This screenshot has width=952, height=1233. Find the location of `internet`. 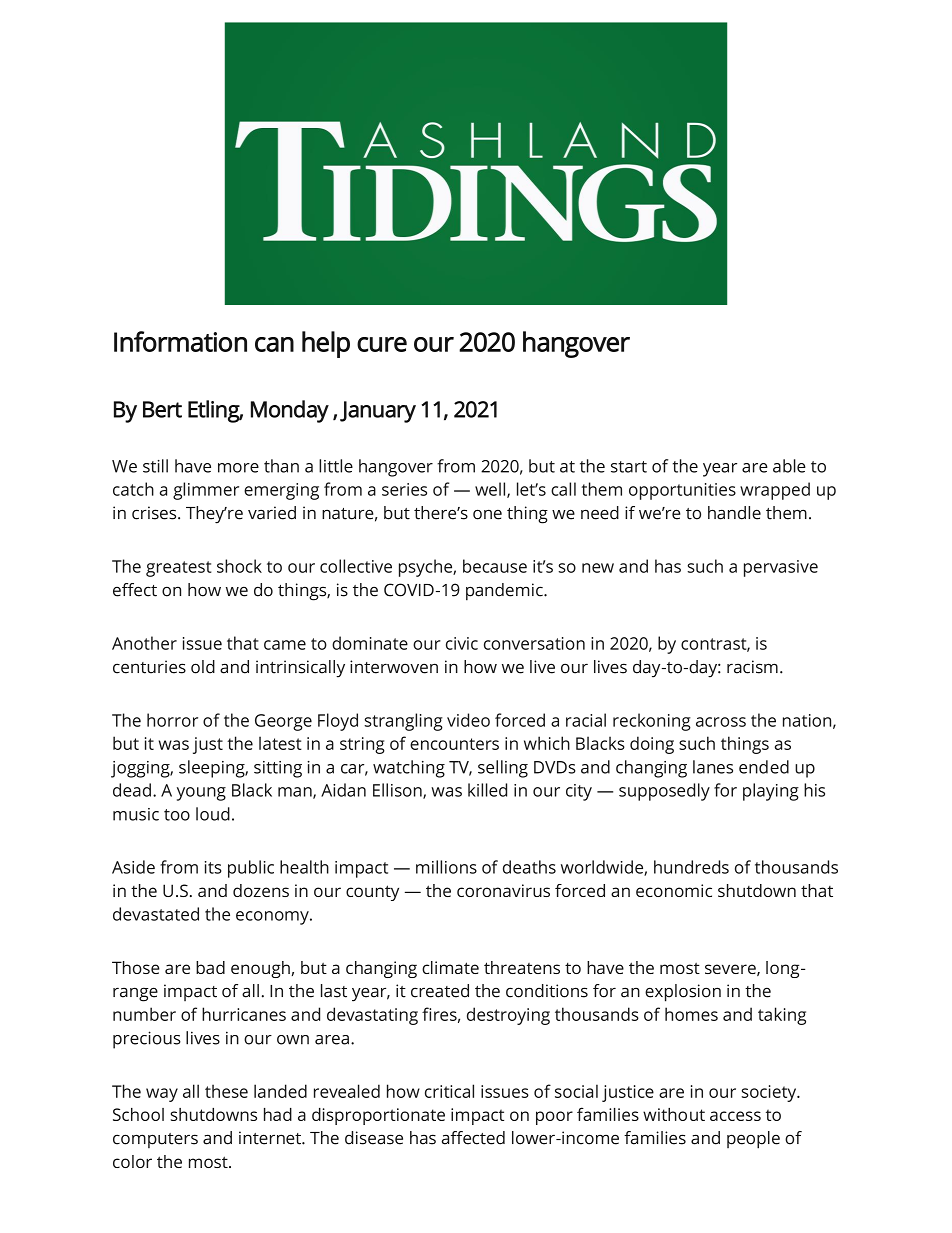

internet is located at coordinates (271, 1138).
